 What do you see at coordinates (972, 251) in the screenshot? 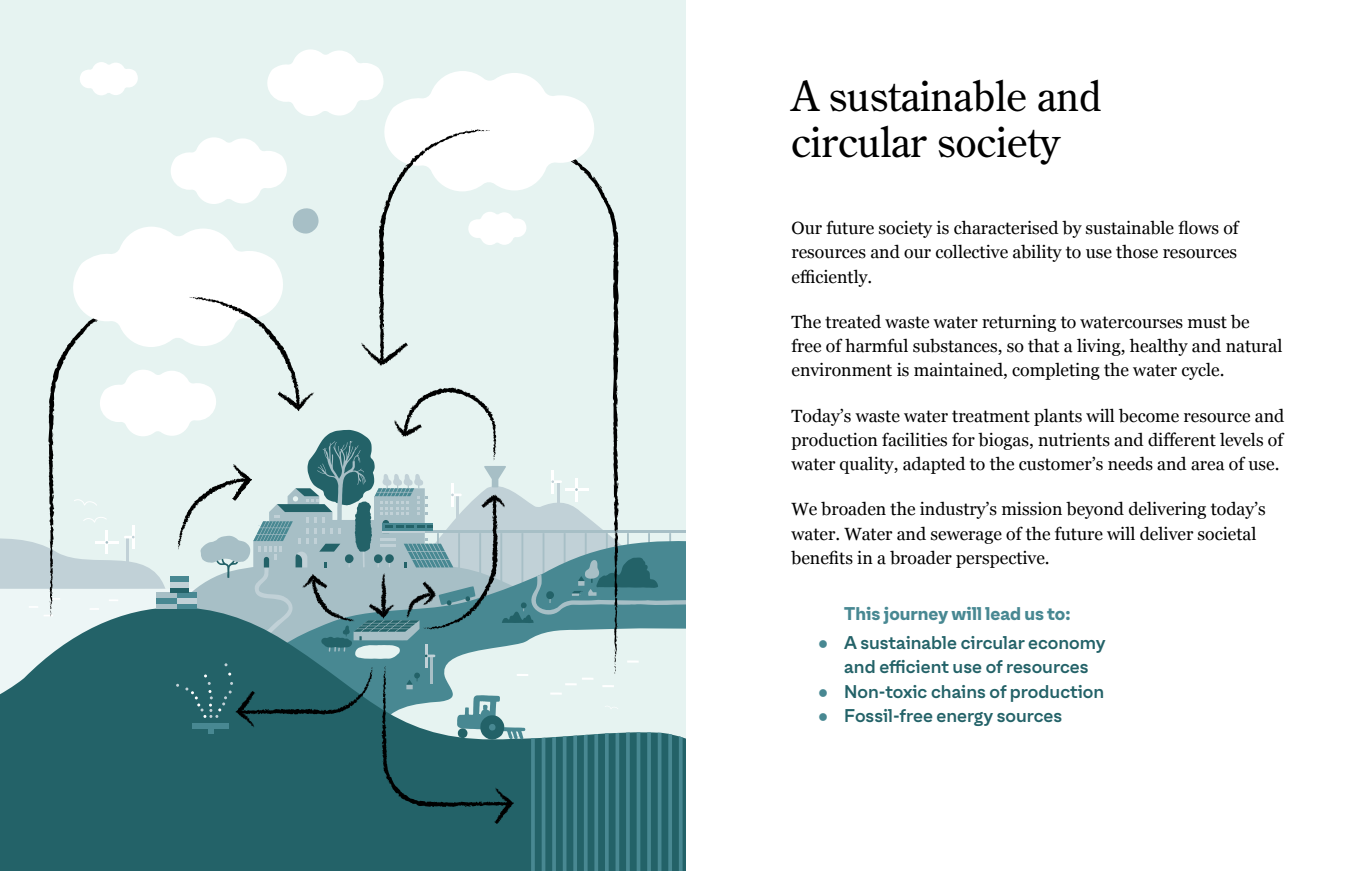
I see `collective` at bounding box center [972, 251].
